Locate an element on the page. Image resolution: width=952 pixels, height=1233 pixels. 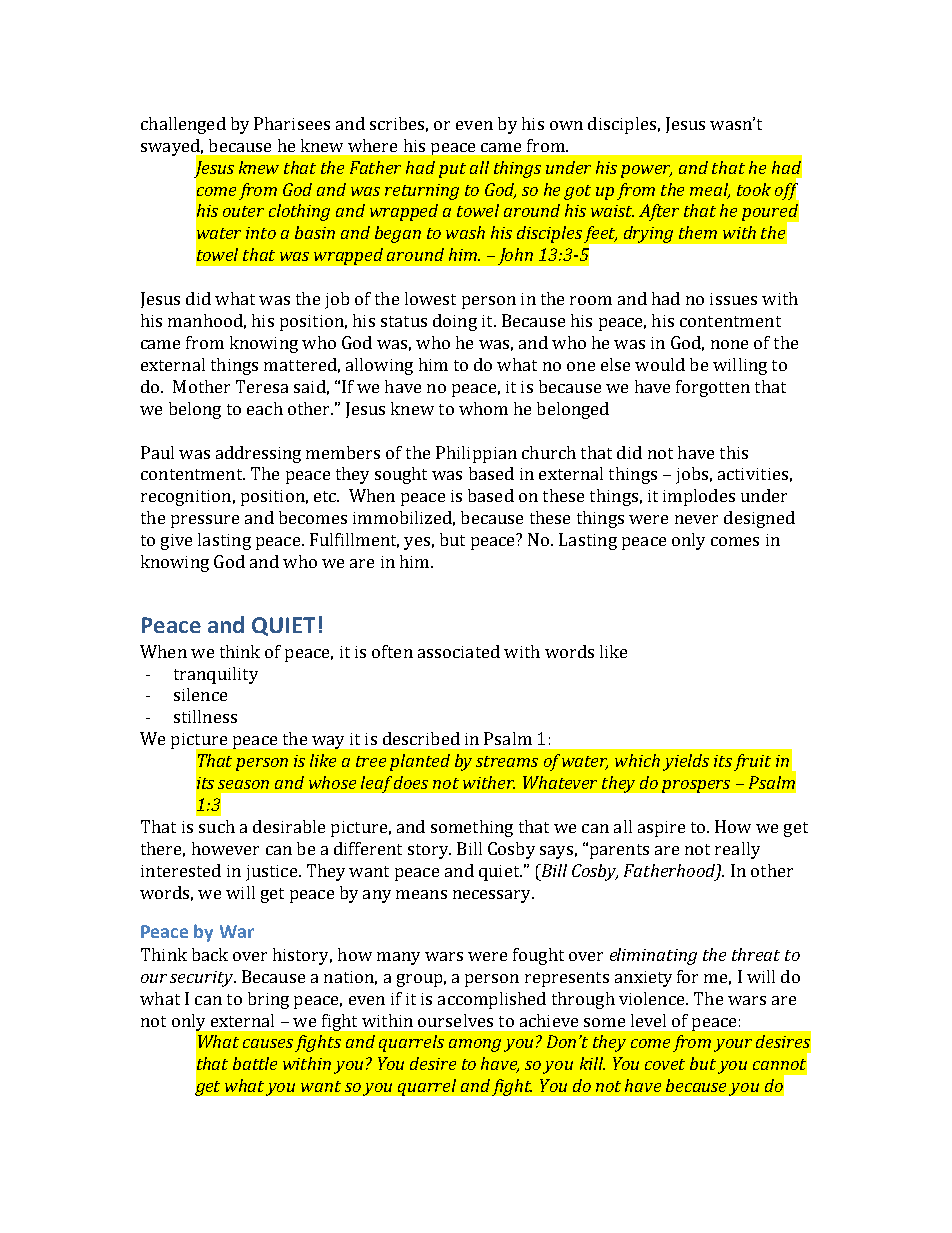
aspire is located at coordinates (661, 829).
